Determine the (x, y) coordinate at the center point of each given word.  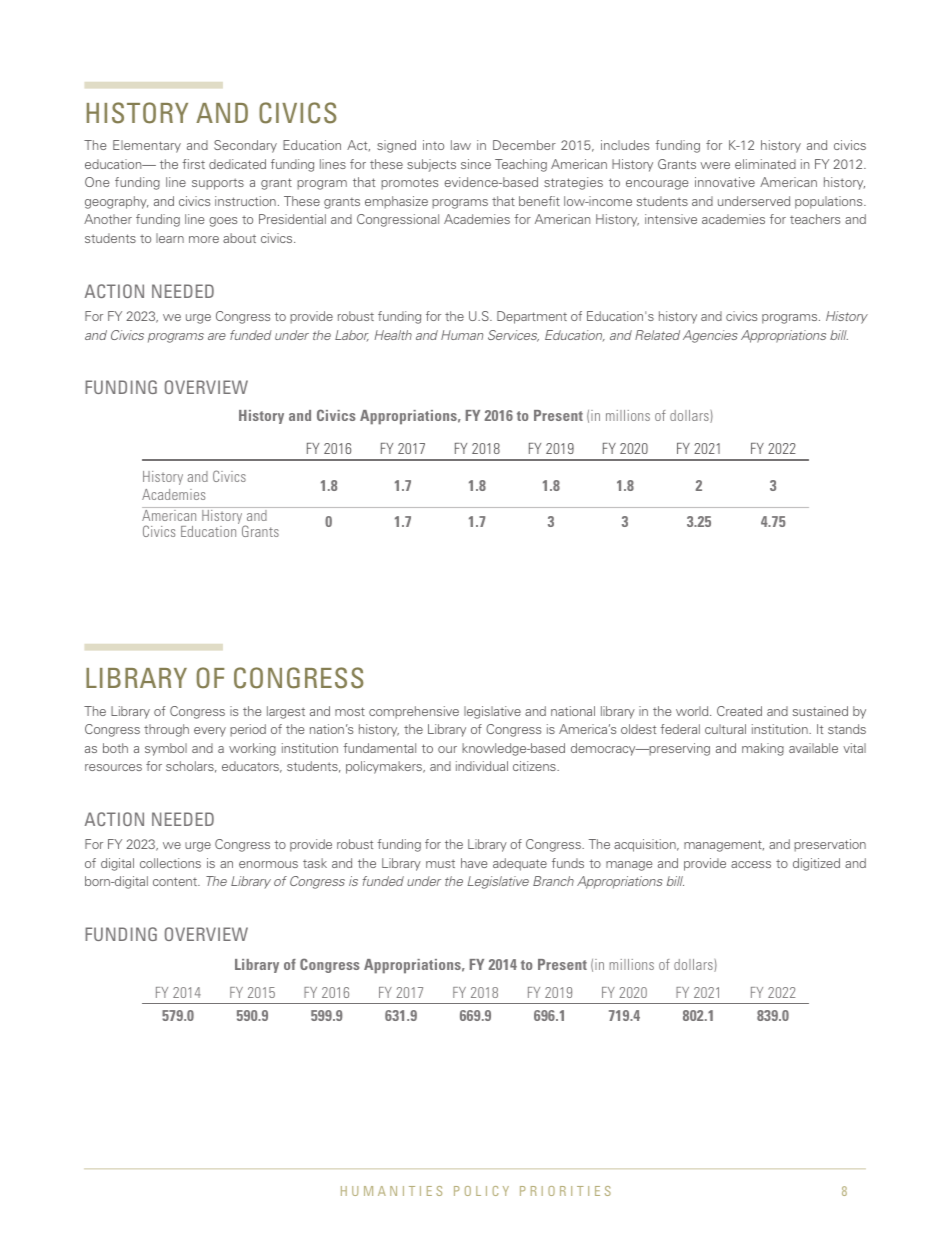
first (193, 164)
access (751, 864)
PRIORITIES (565, 1191)
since (476, 164)
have (474, 863)
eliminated (765, 164)
